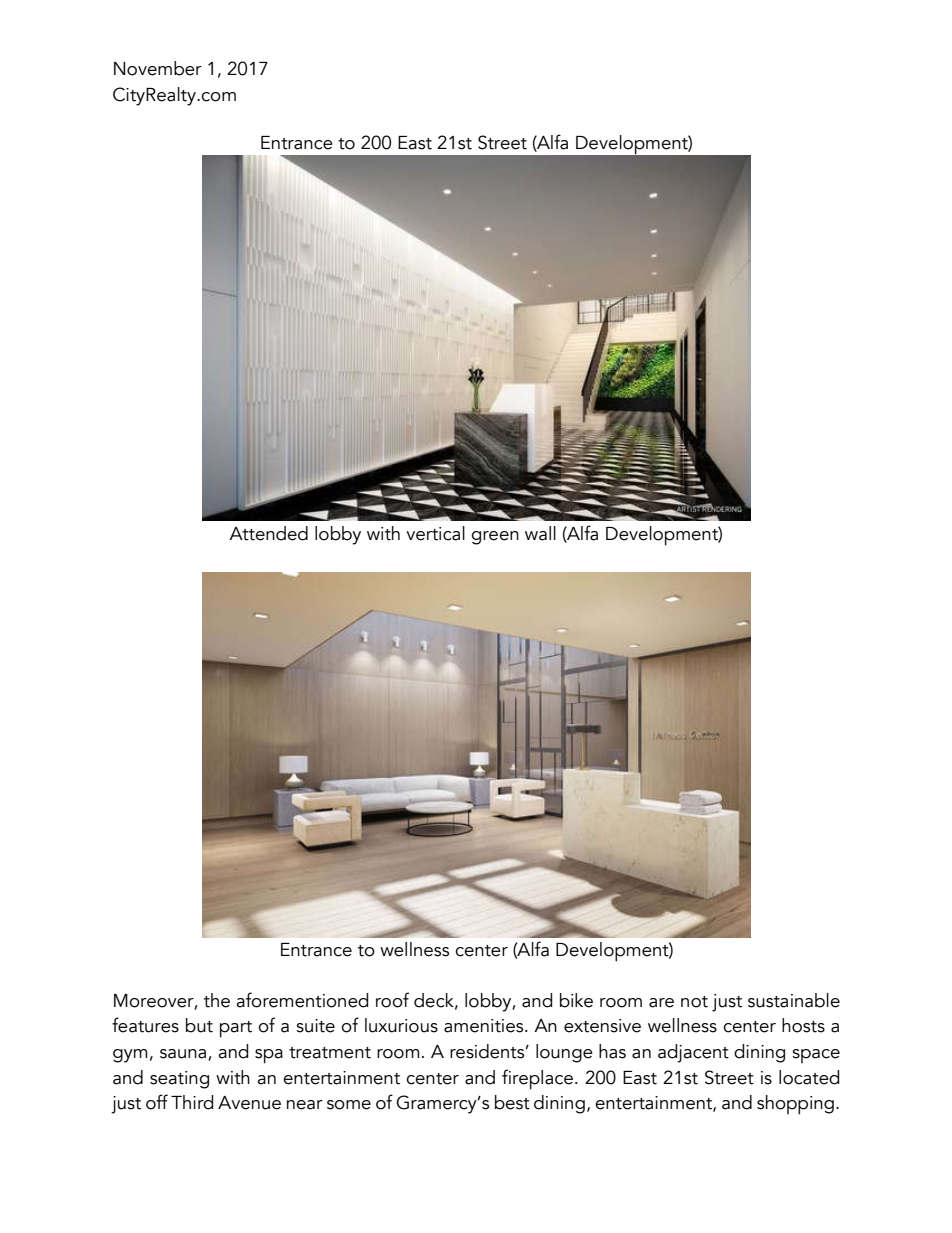 This screenshot has height=1233, width=952. I want to click on best, so click(512, 1102).
